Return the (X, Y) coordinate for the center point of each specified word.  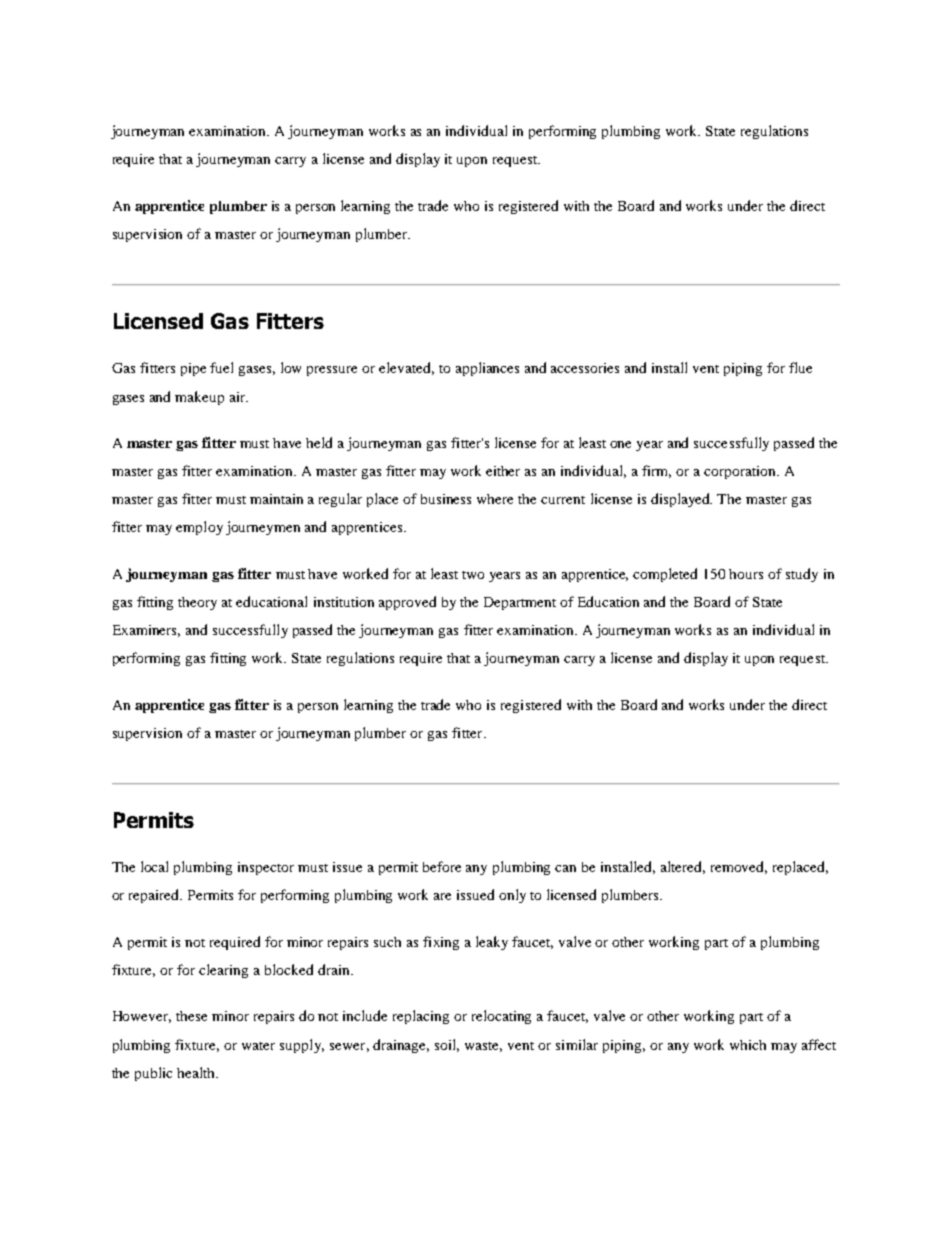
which (748, 1045)
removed (739, 867)
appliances (487, 369)
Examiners (146, 631)
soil (447, 1045)
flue (800, 367)
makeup (199, 398)
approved (407, 603)
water (258, 1046)
